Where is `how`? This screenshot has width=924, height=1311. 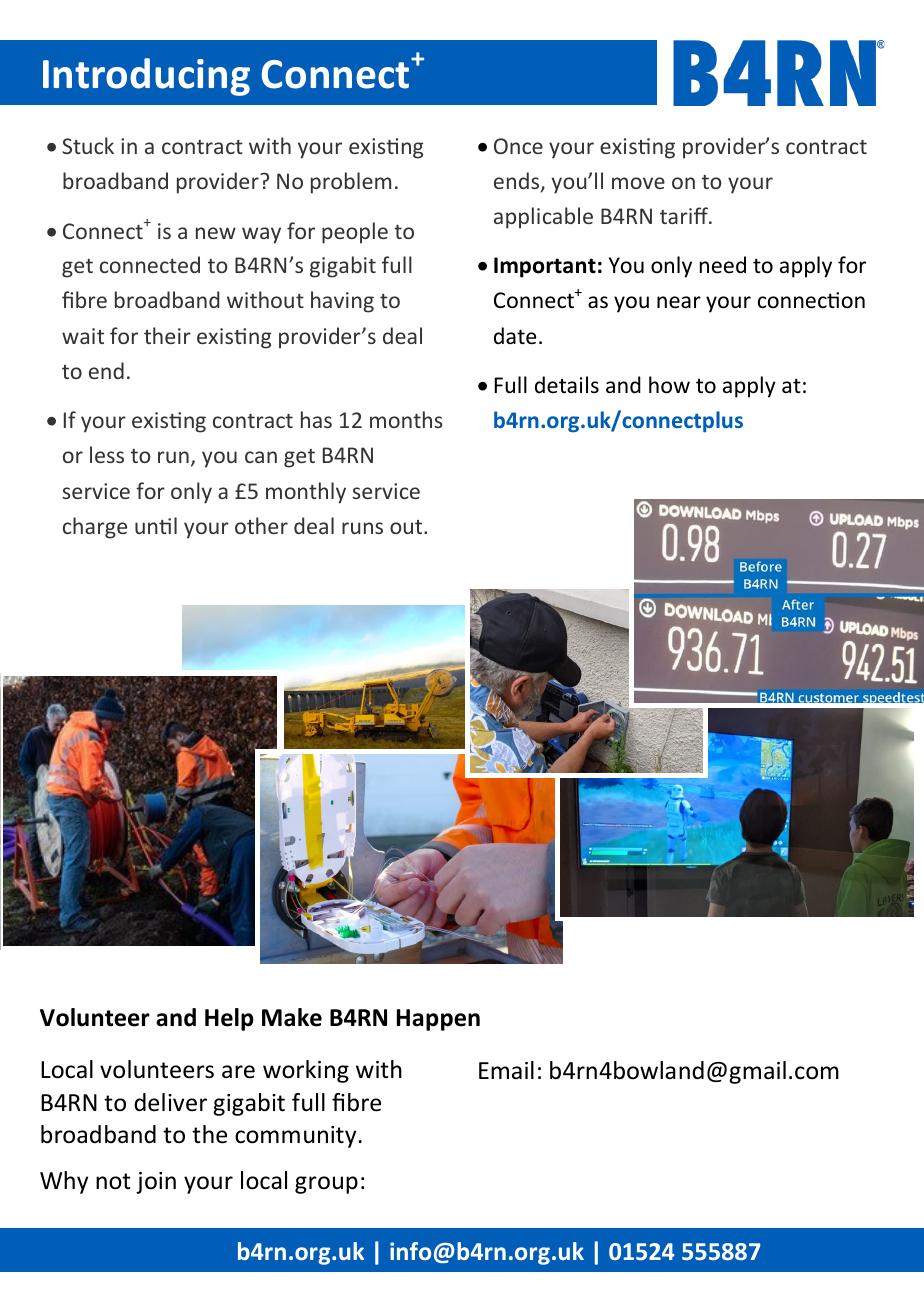
how is located at coordinates (669, 385).
